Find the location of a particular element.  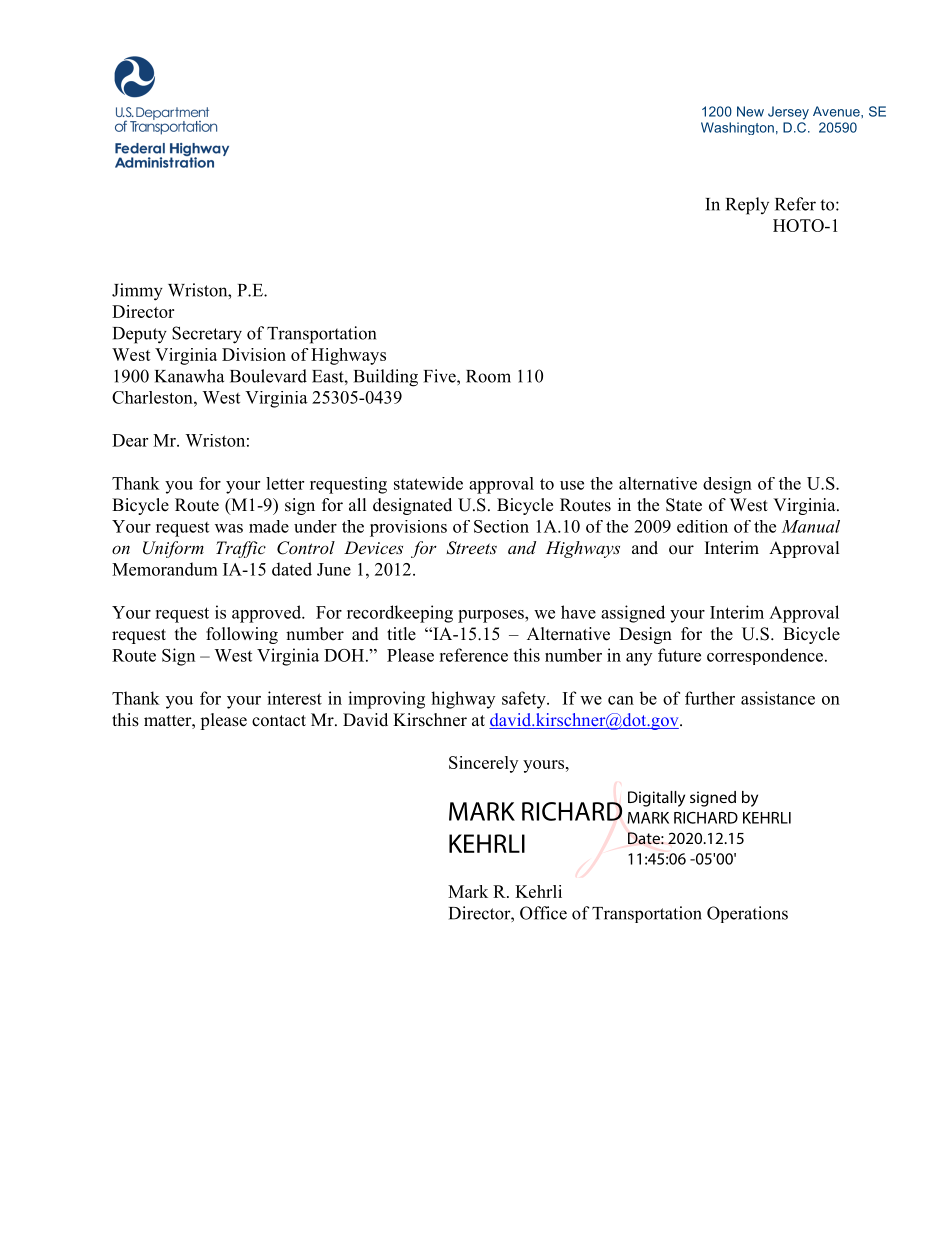

Secretary is located at coordinates (207, 335).
